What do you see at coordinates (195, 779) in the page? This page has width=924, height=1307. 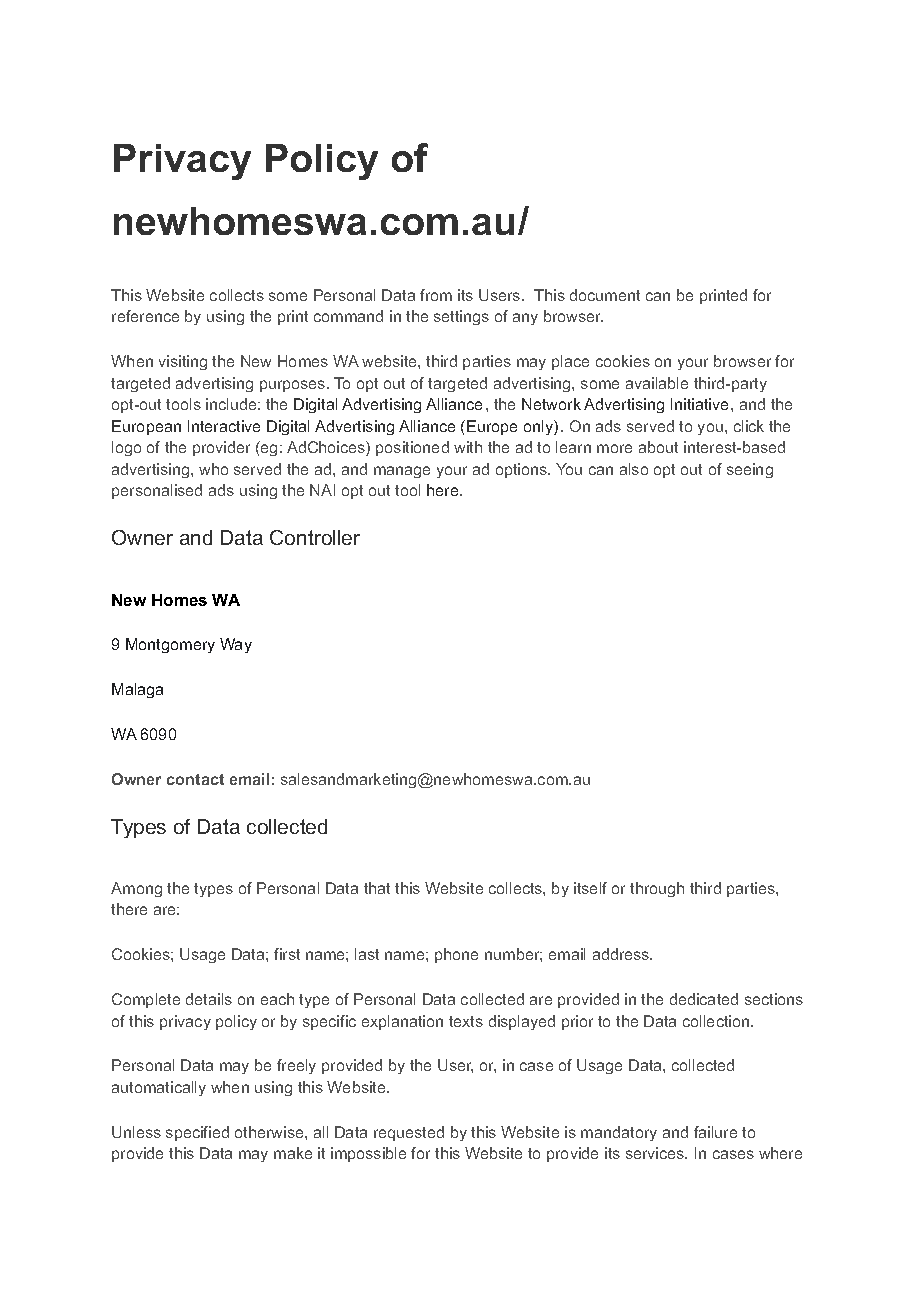 I see `contact` at bounding box center [195, 779].
